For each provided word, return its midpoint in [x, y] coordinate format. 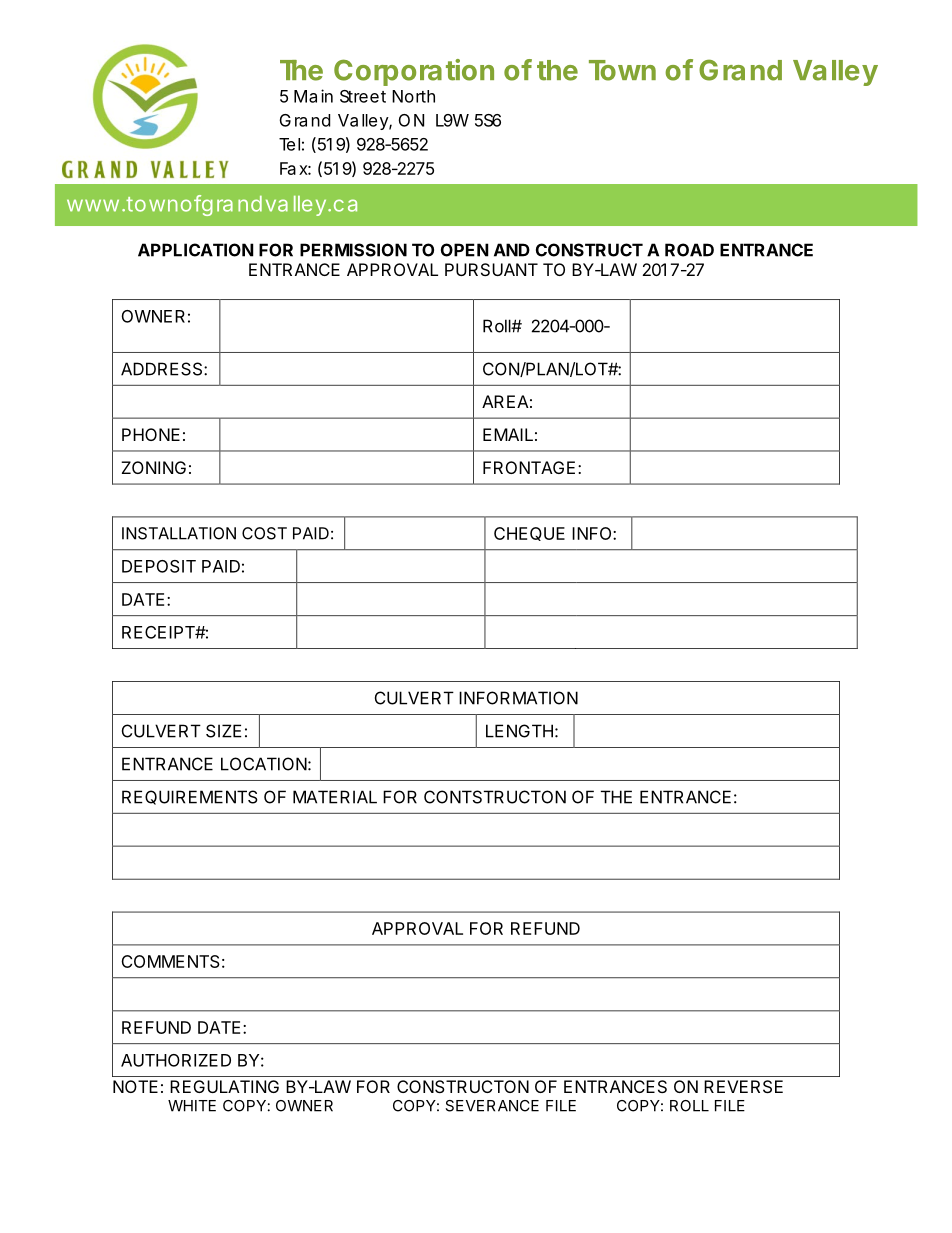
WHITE [192, 1106]
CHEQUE [529, 534]
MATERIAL [335, 797]
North [413, 96]
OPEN [465, 250]
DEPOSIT [159, 566]
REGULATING [224, 1086]
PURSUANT [491, 269]
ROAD [689, 250]
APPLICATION [196, 250]
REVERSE [743, 1086]
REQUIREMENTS [190, 797]
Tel [289, 144]
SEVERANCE [492, 1106]
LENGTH [519, 731]
